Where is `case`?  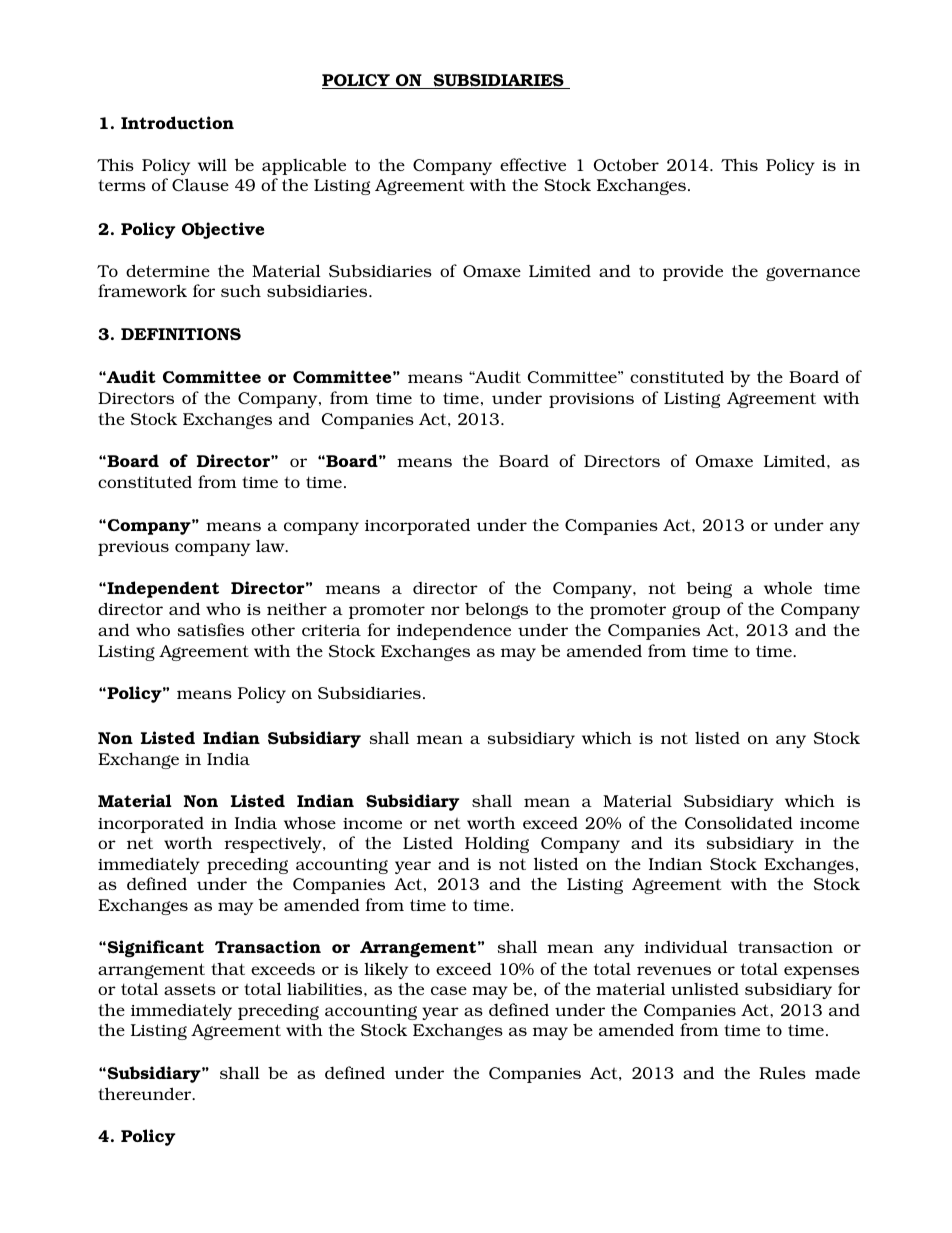
case is located at coordinates (449, 990).
